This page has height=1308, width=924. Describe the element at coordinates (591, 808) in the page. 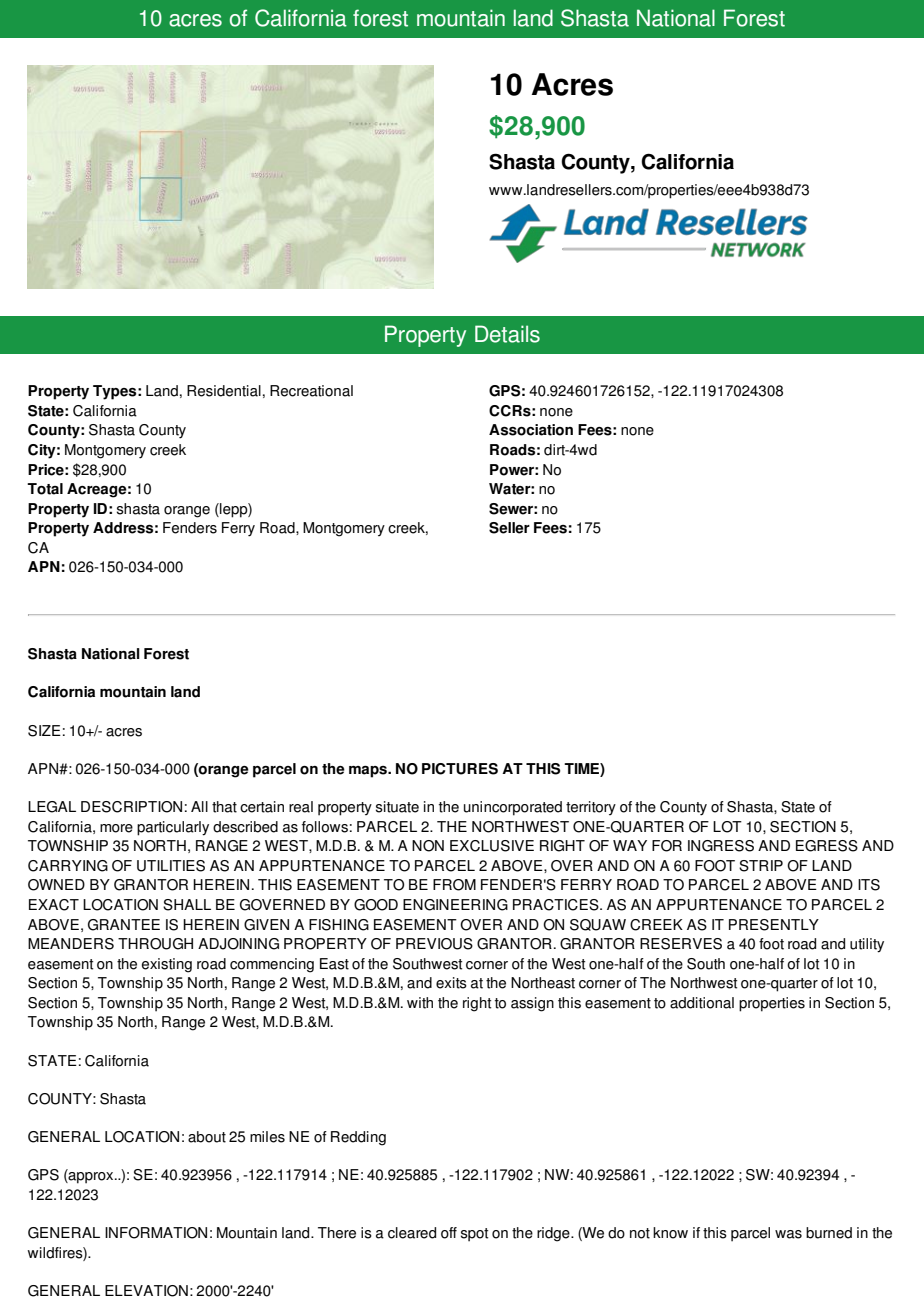

I see `territory` at that location.
